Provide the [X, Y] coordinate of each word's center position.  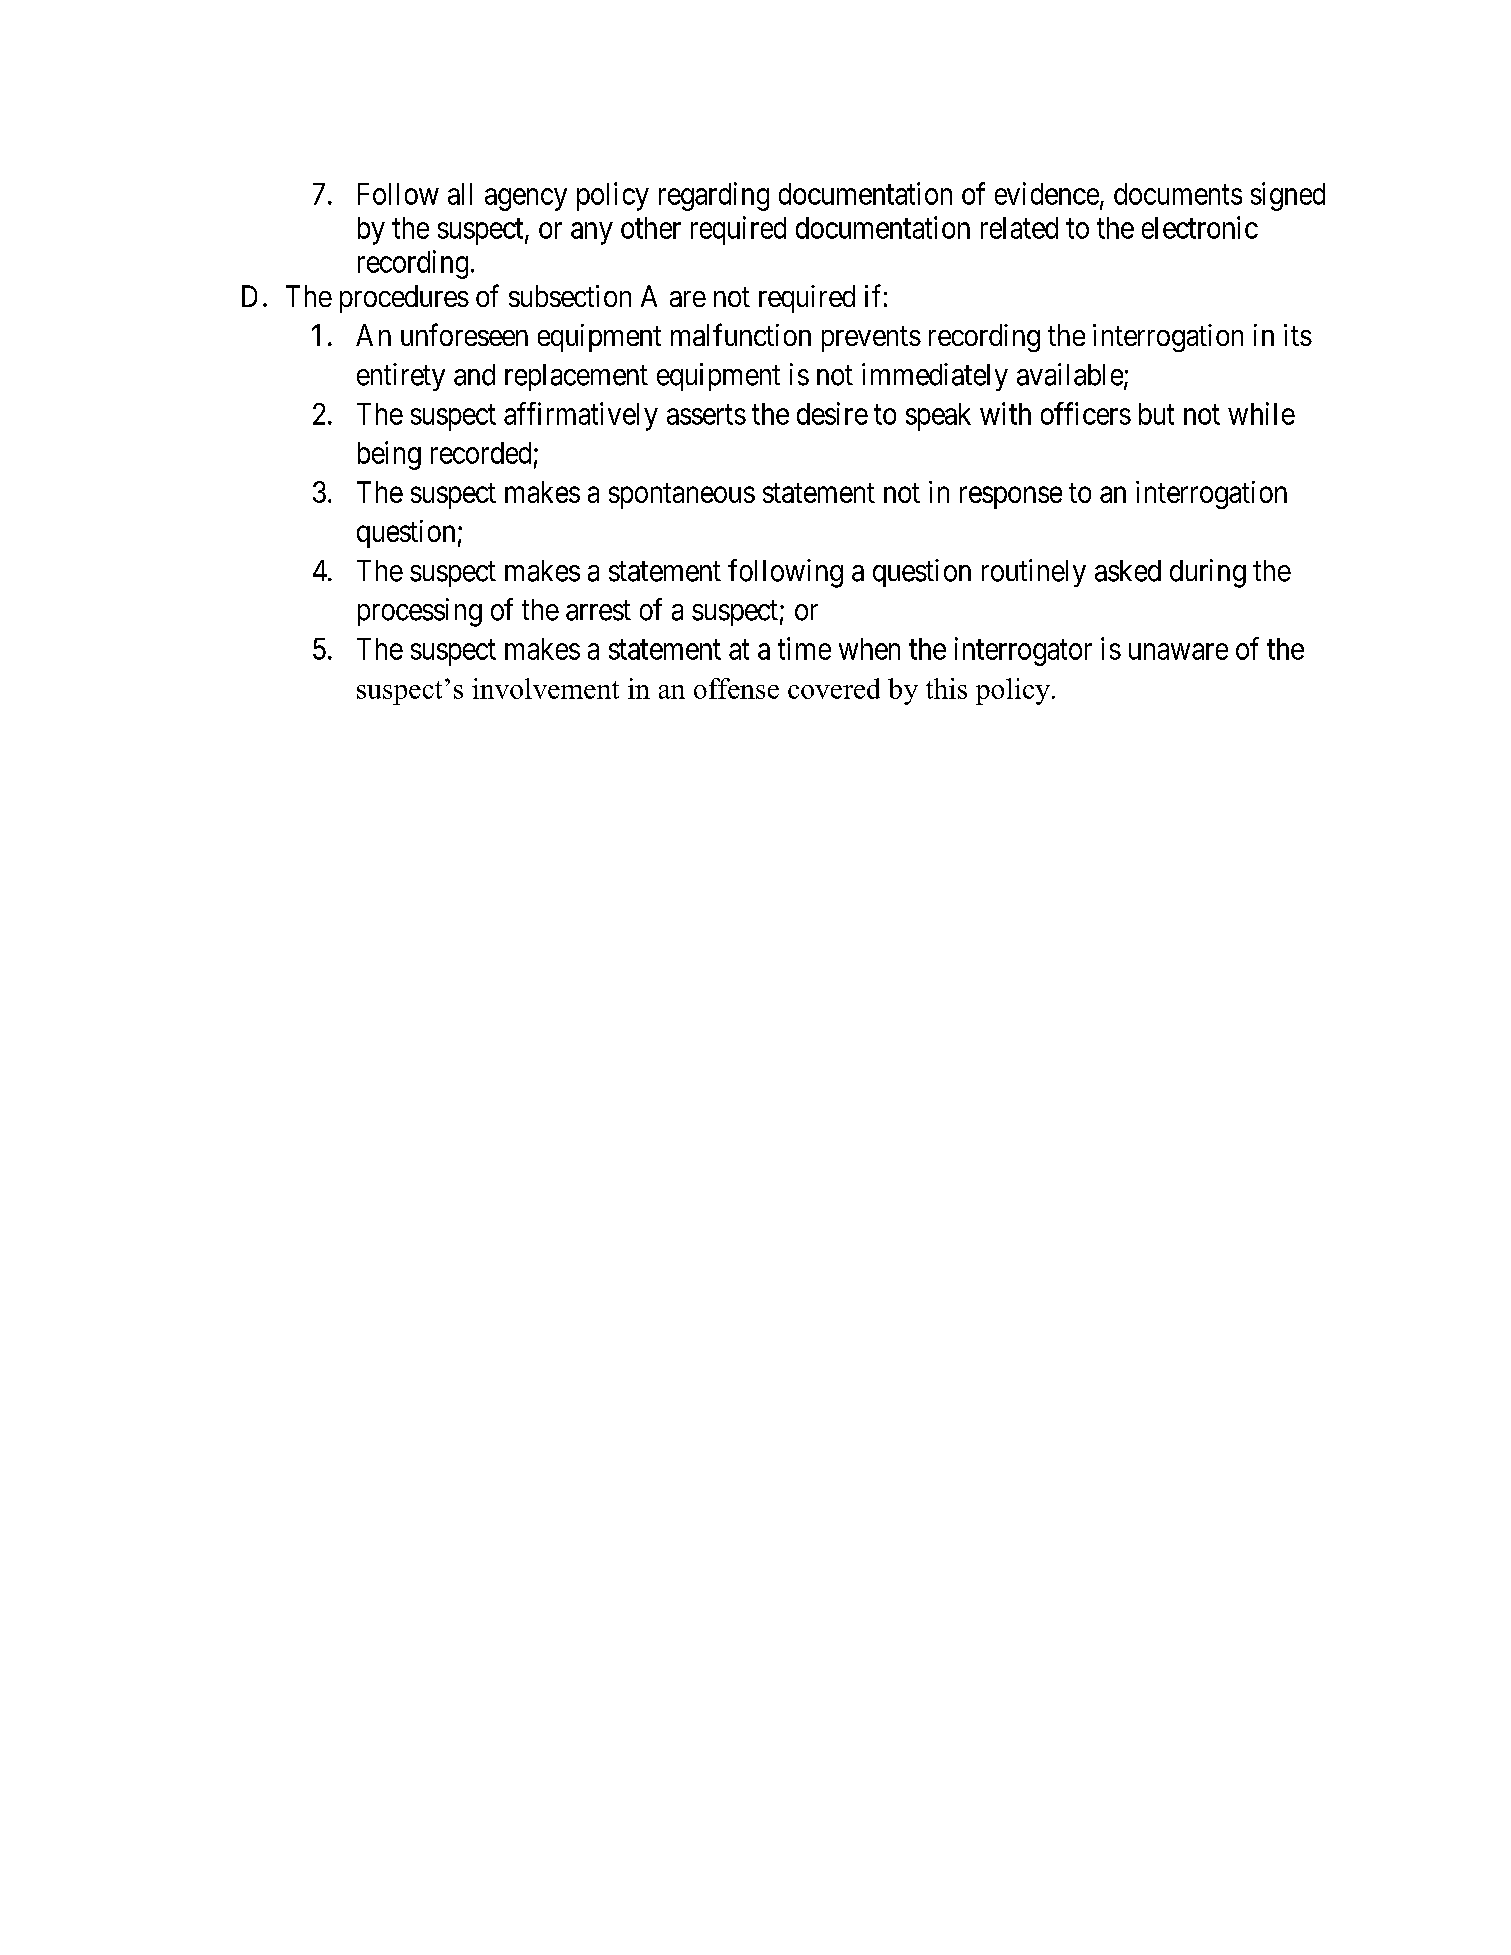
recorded [481, 453]
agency [526, 199]
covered [834, 688]
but [1156, 414]
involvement [545, 688]
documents [1178, 194]
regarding [714, 196]
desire [832, 413]
